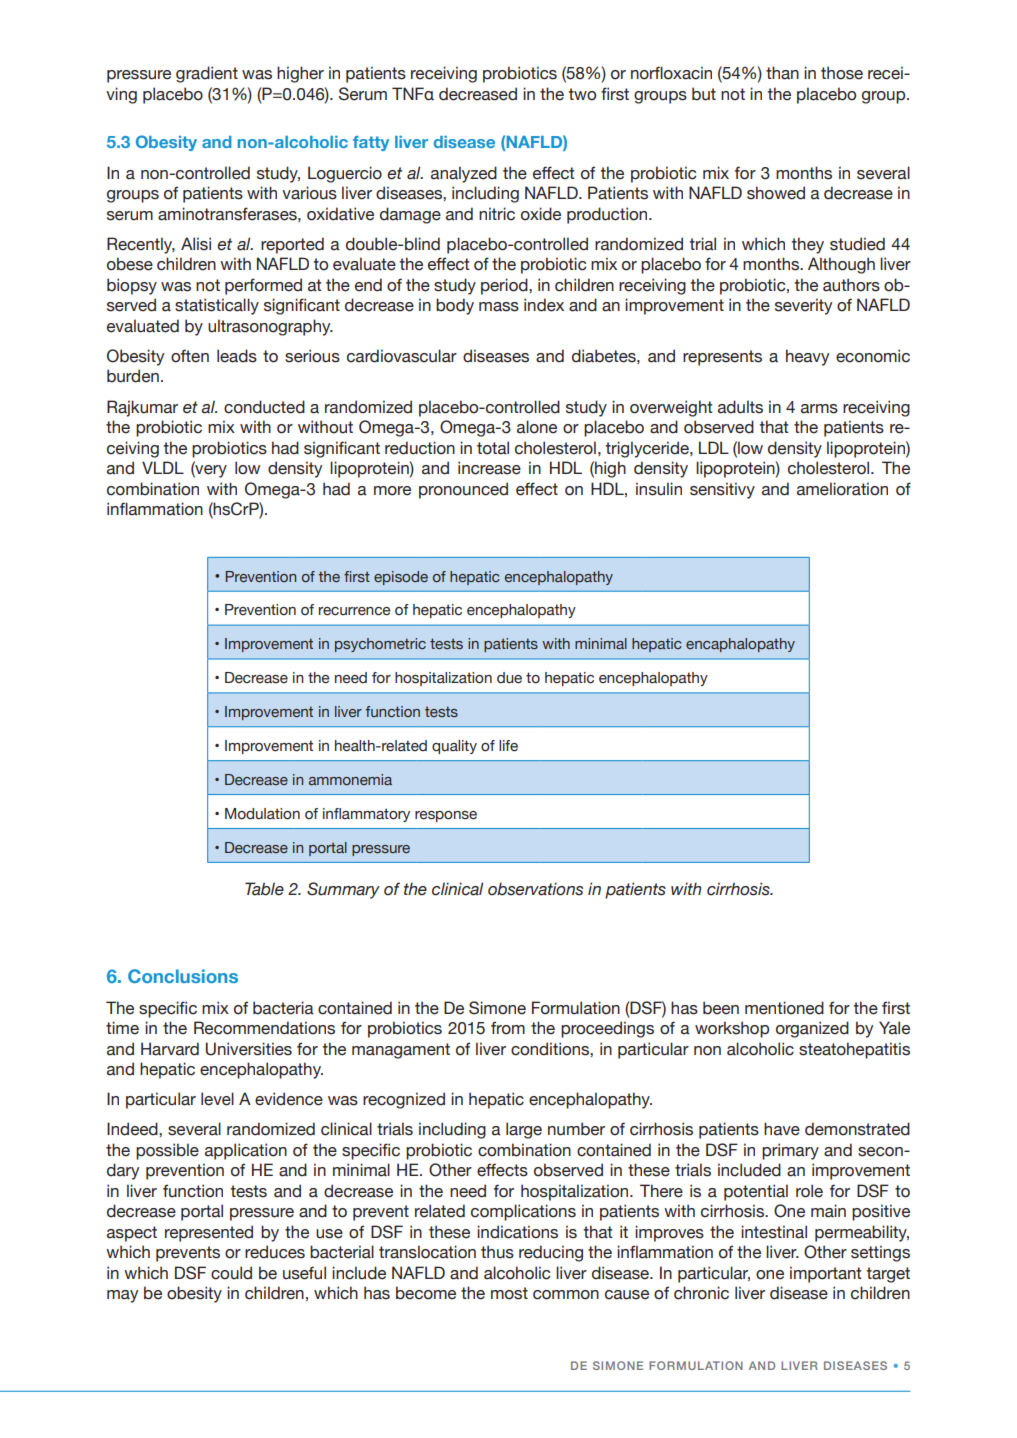 This image has height=1438, width=1017. I want to click on VLDL, so click(163, 467).
